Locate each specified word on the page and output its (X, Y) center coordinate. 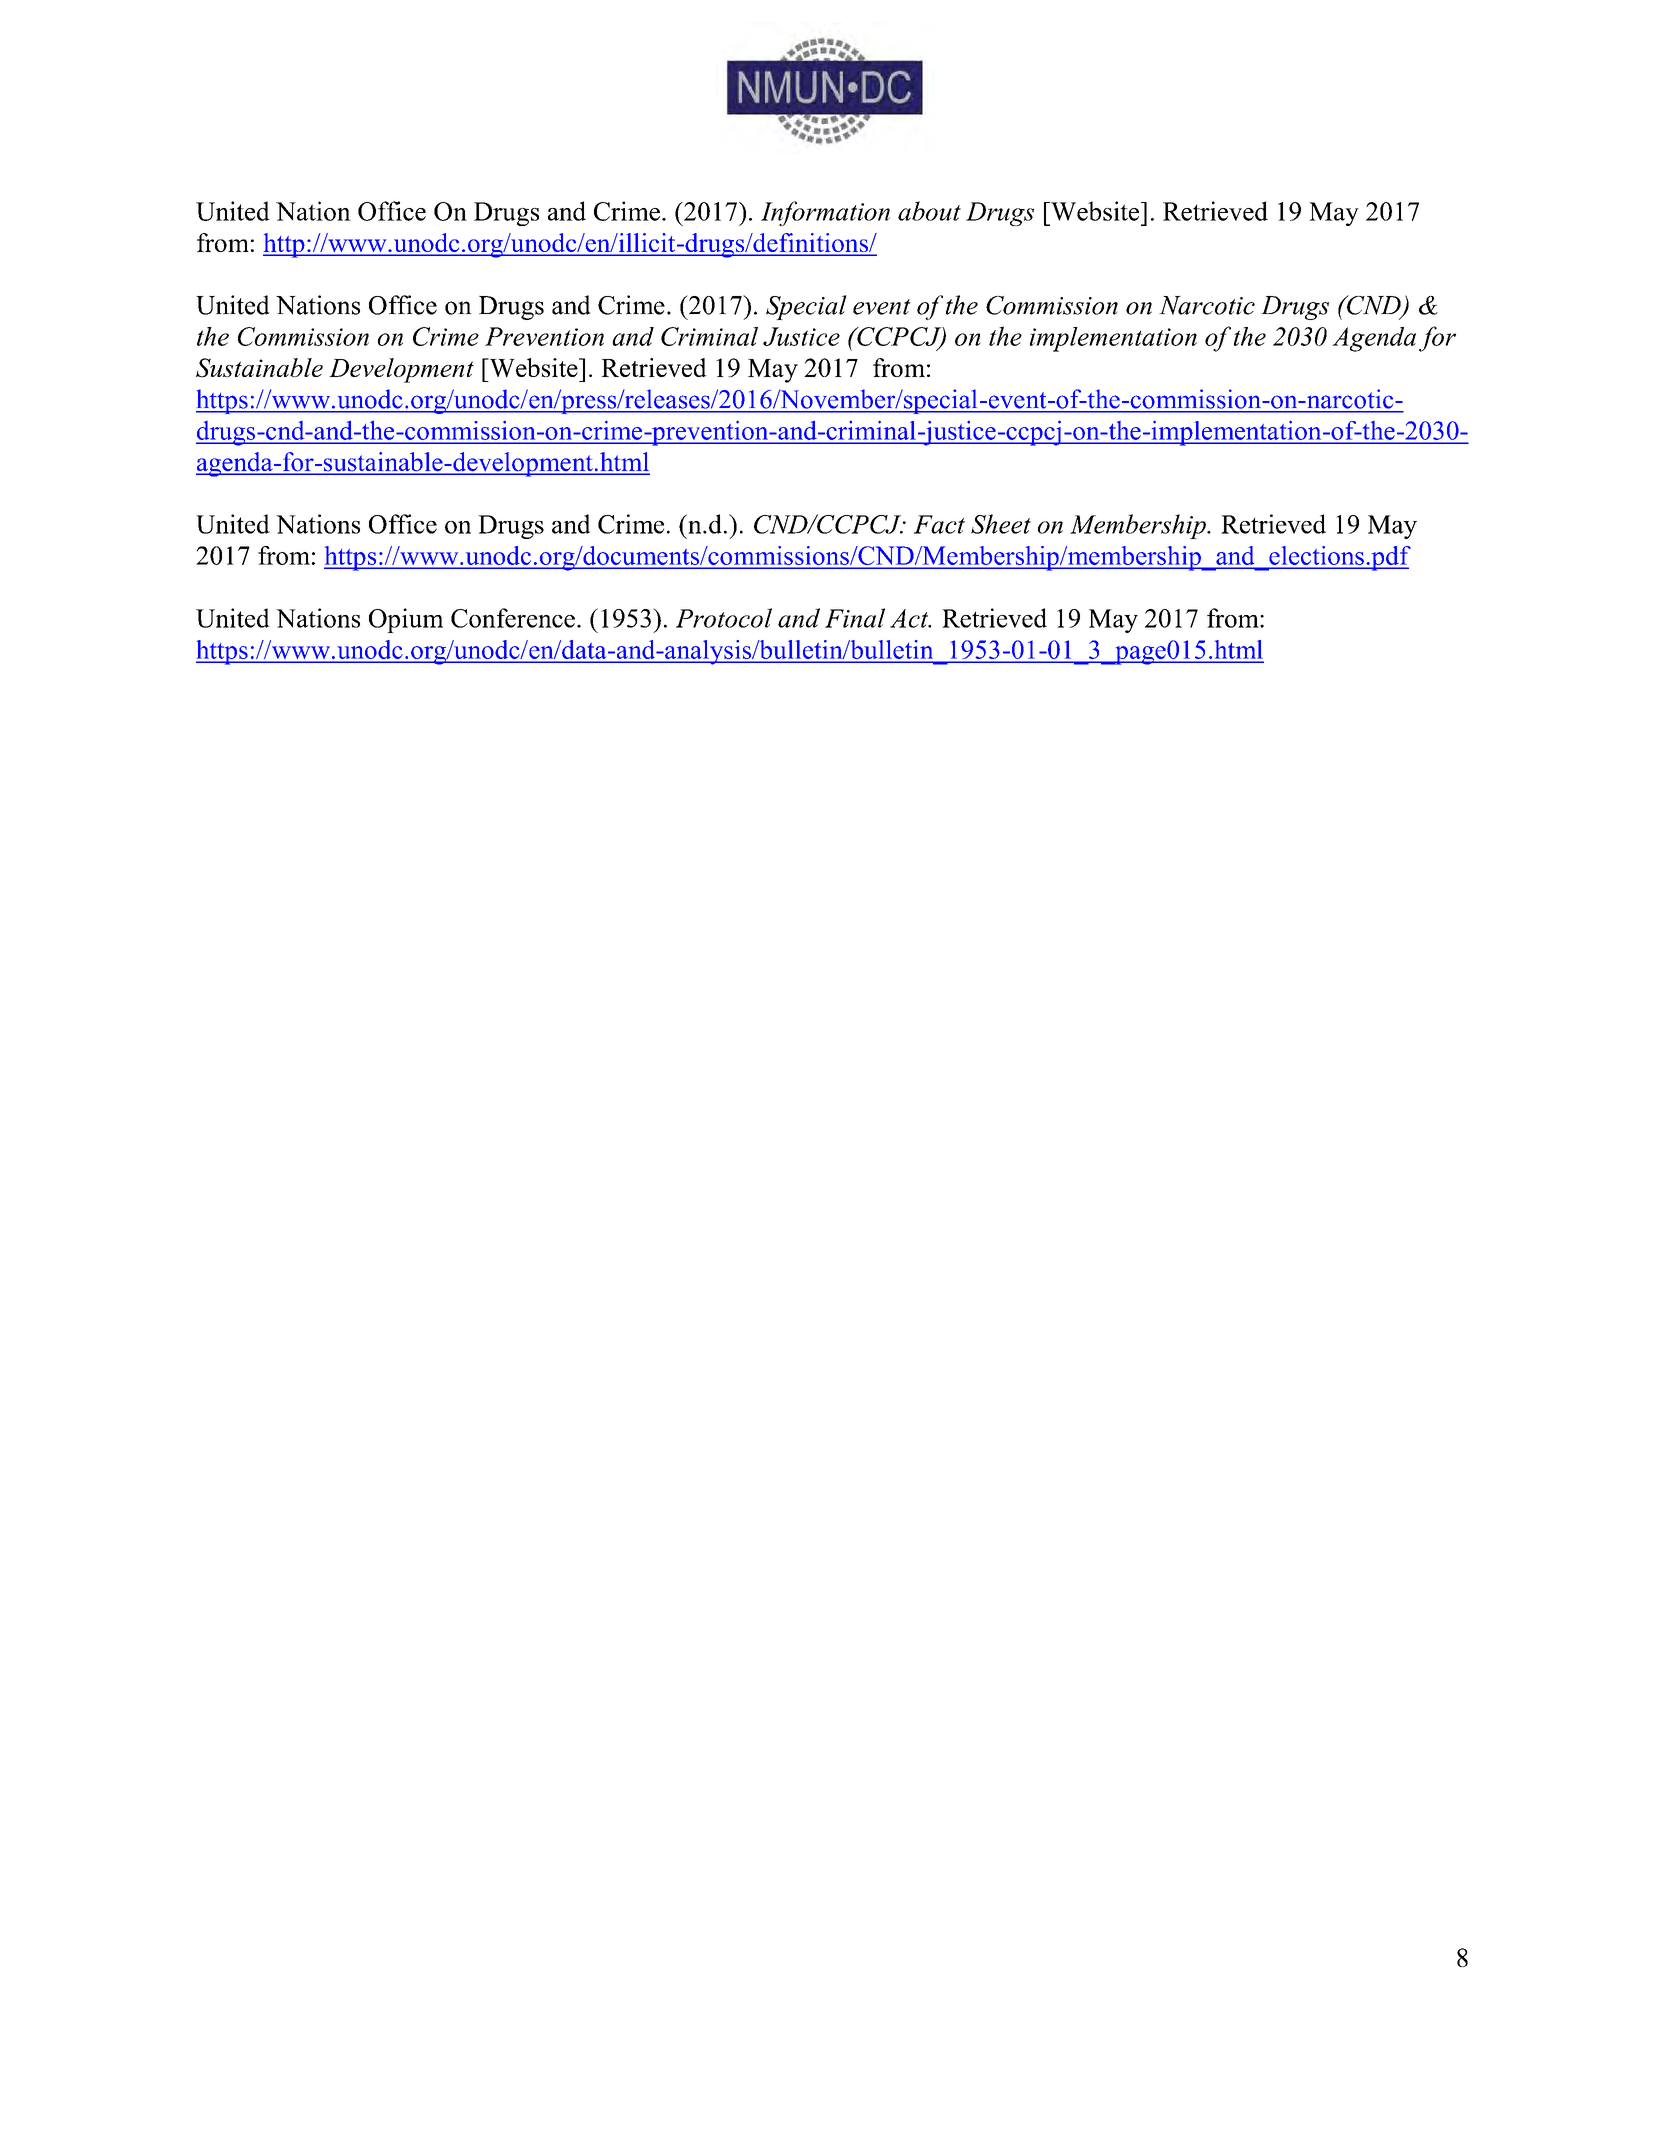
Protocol (724, 618)
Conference (513, 618)
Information (825, 213)
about (929, 211)
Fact (939, 524)
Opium (406, 620)
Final (855, 618)
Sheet (1001, 524)
